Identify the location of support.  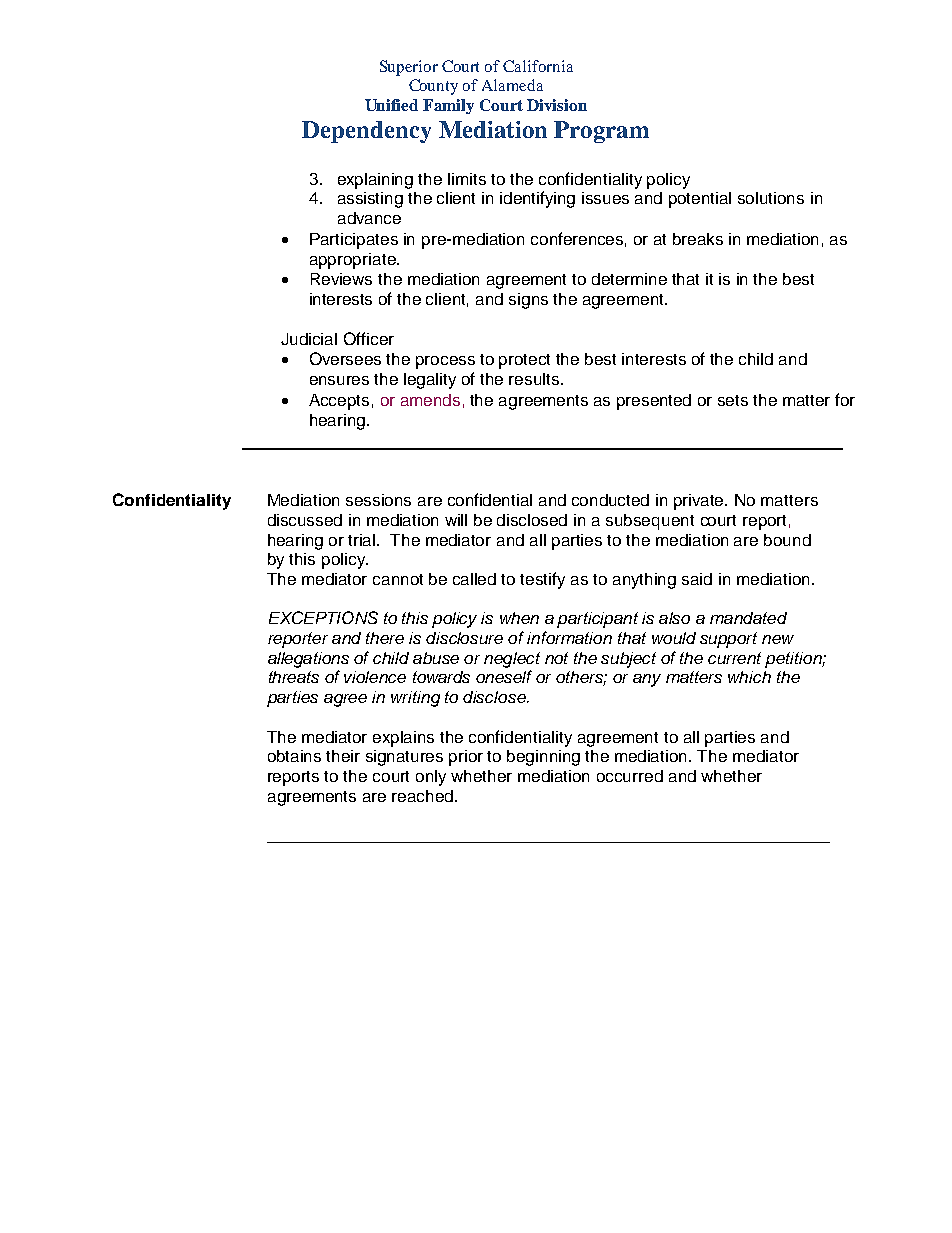
(728, 640).
